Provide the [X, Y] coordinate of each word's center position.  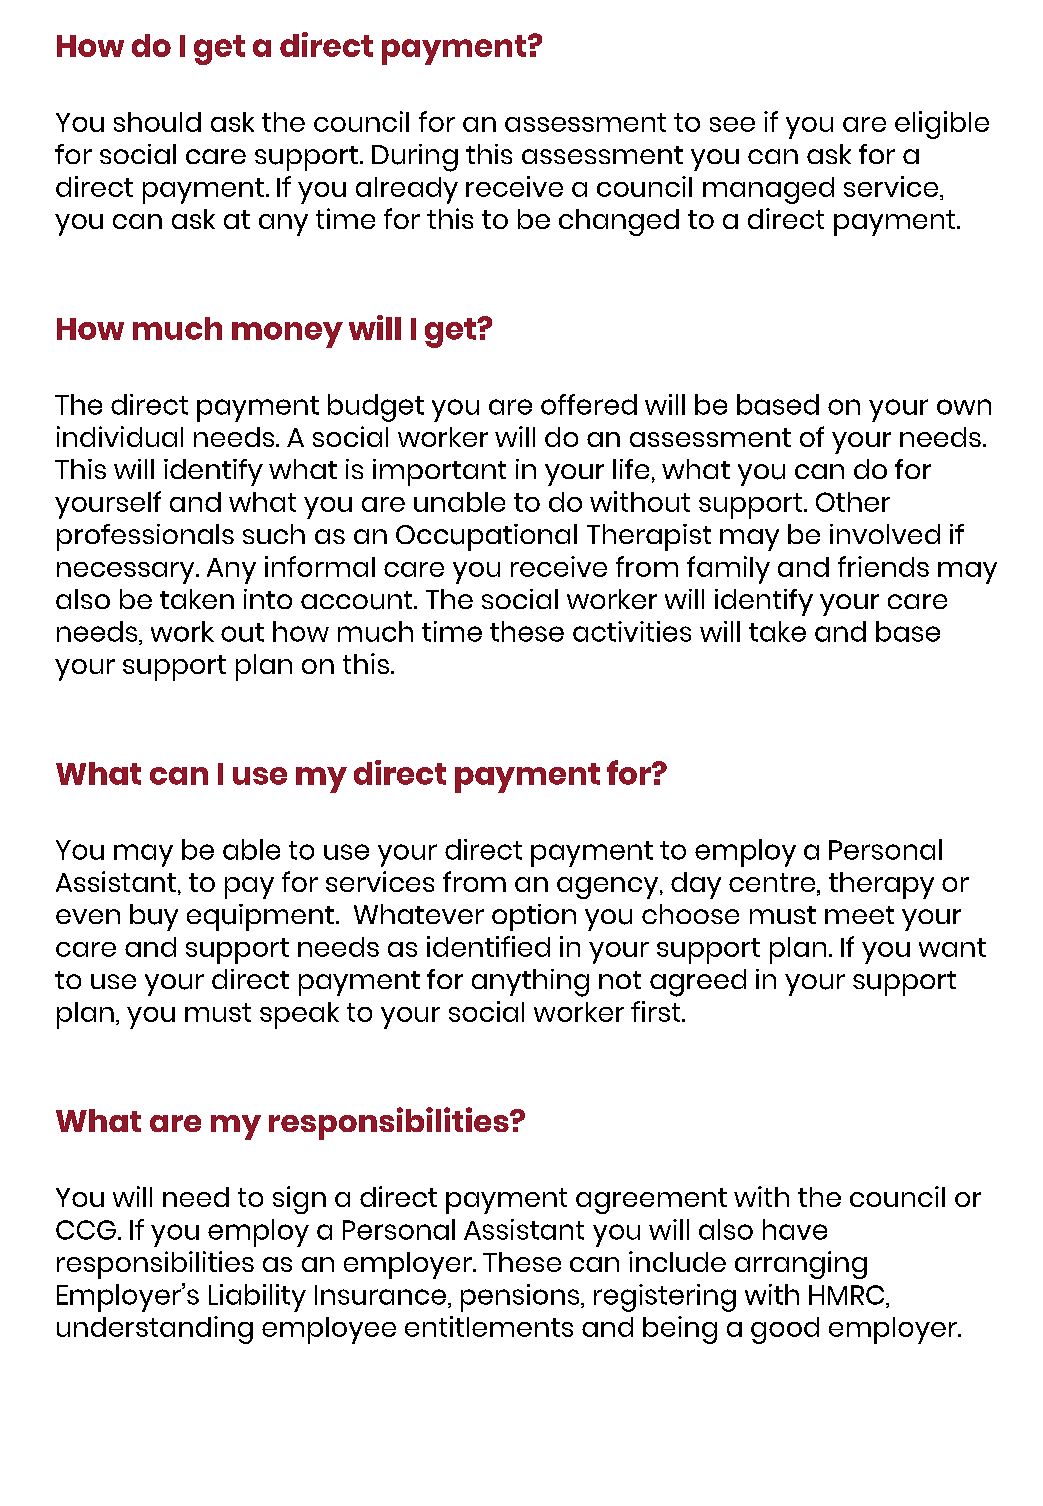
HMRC [848, 1295]
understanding [155, 1330]
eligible [942, 125]
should [157, 122]
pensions [521, 1298]
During [415, 158]
